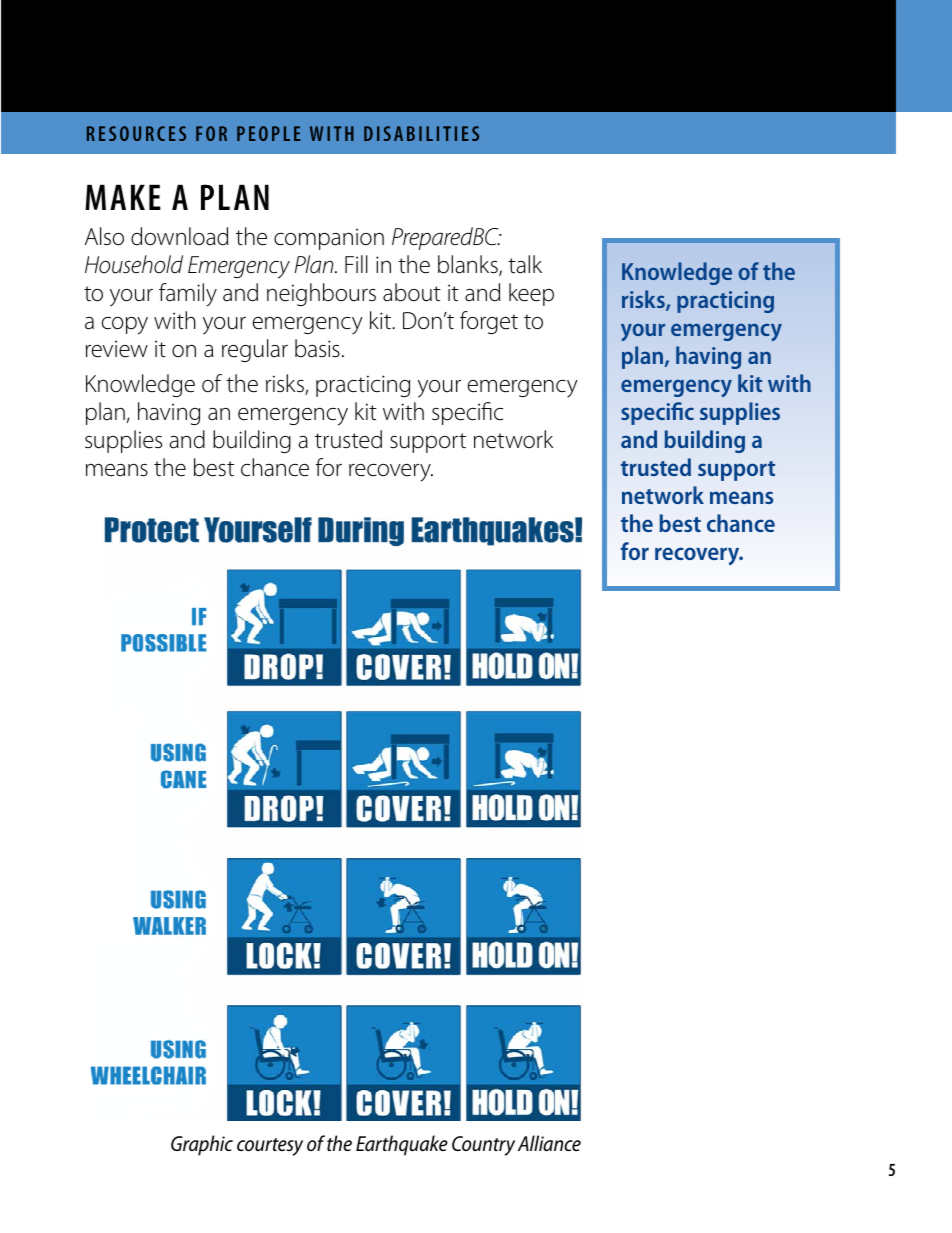 This screenshot has width=952, height=1233. Describe the element at coordinates (136, 133) in the screenshot. I see `RESOURCES` at that location.
